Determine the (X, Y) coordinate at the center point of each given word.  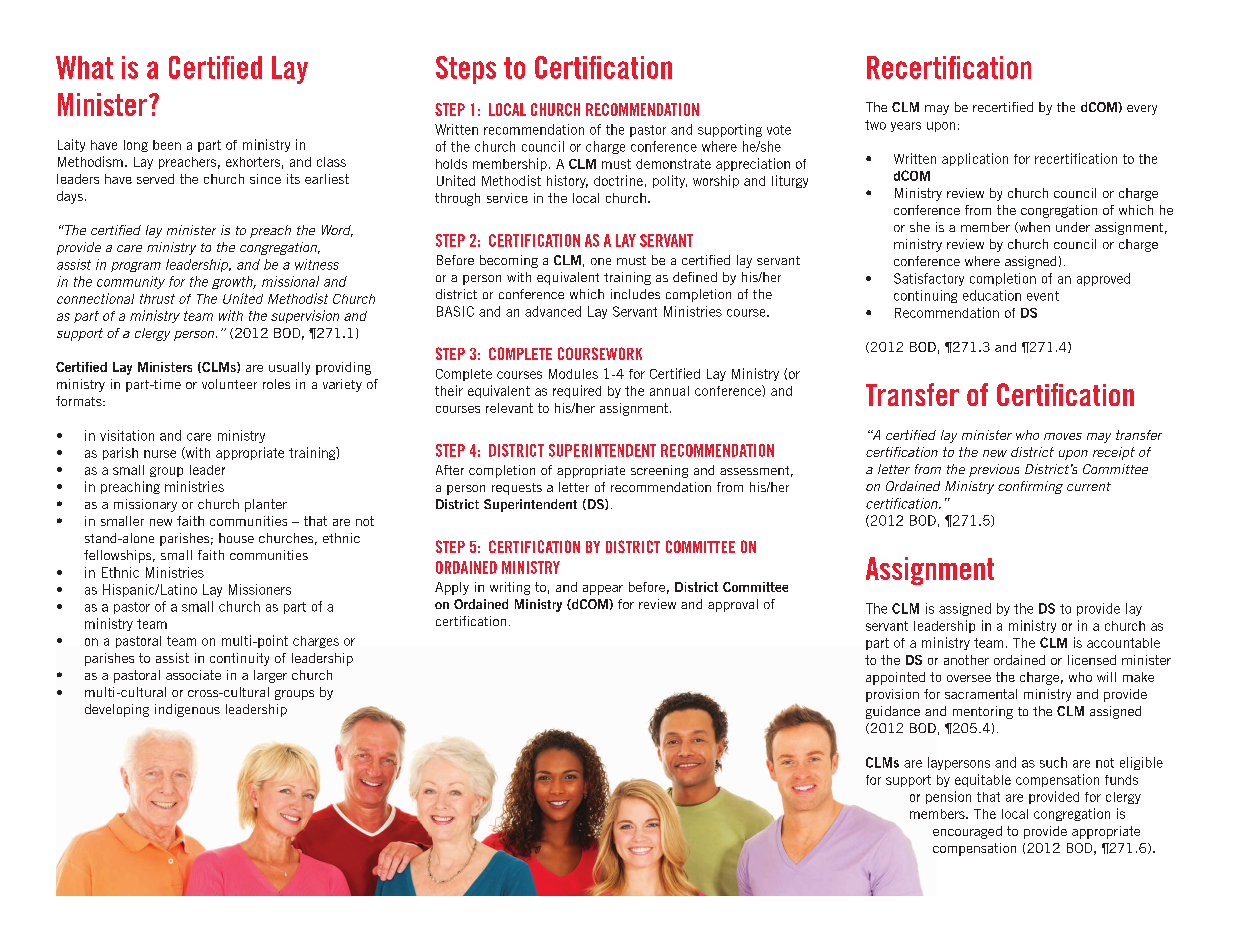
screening (659, 471)
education (992, 295)
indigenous (187, 710)
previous (994, 470)
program (136, 267)
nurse (160, 454)
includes (635, 294)
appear (603, 590)
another (966, 660)
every (1142, 110)
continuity (239, 659)
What (84, 67)
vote (779, 130)
